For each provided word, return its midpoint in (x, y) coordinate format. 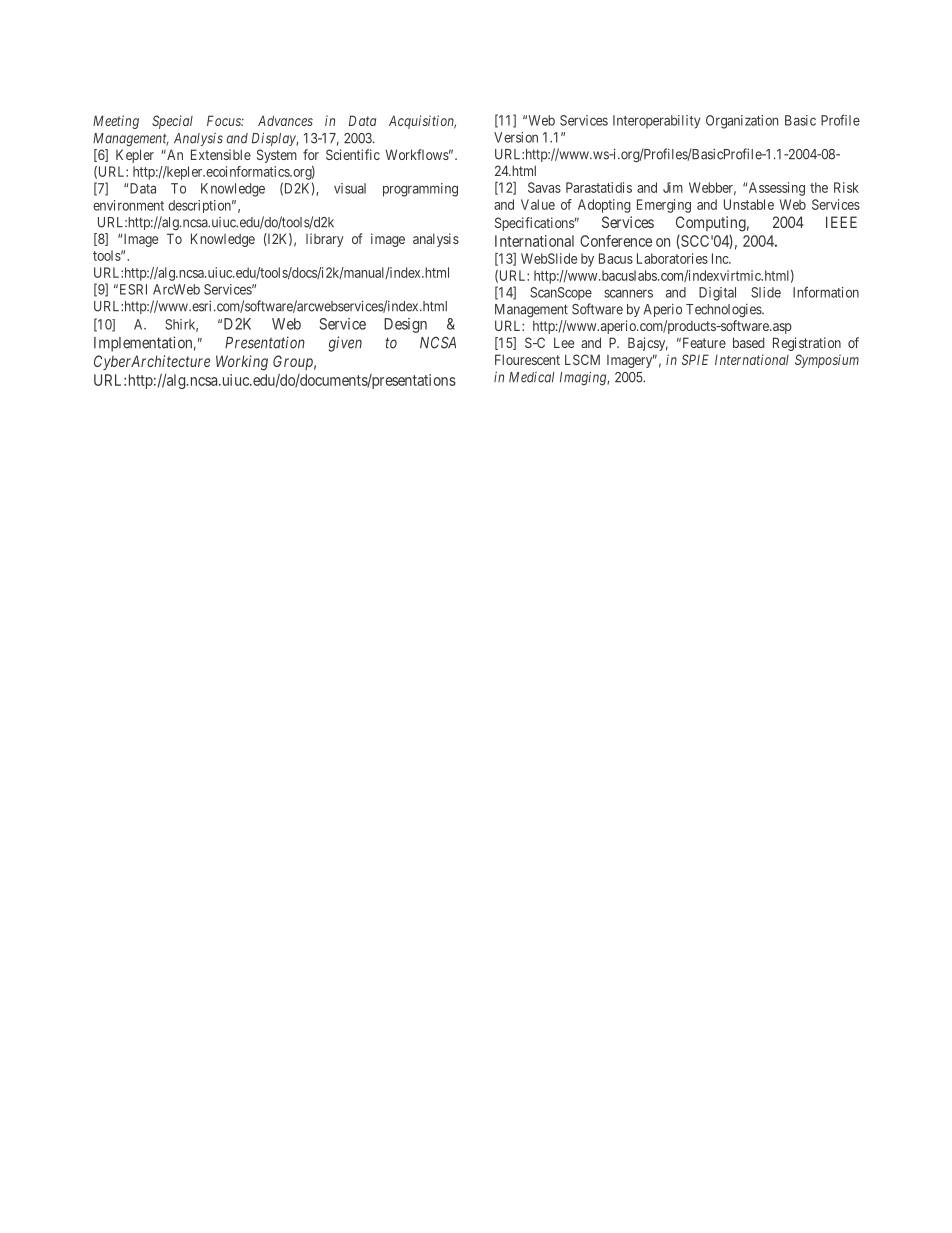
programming (420, 190)
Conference (616, 241)
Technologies (724, 310)
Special (172, 122)
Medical (531, 377)
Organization (742, 122)
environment (128, 205)
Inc (721, 258)
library (325, 240)
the (819, 187)
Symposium (827, 361)
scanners (628, 293)
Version (516, 137)
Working (242, 363)
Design (405, 325)
